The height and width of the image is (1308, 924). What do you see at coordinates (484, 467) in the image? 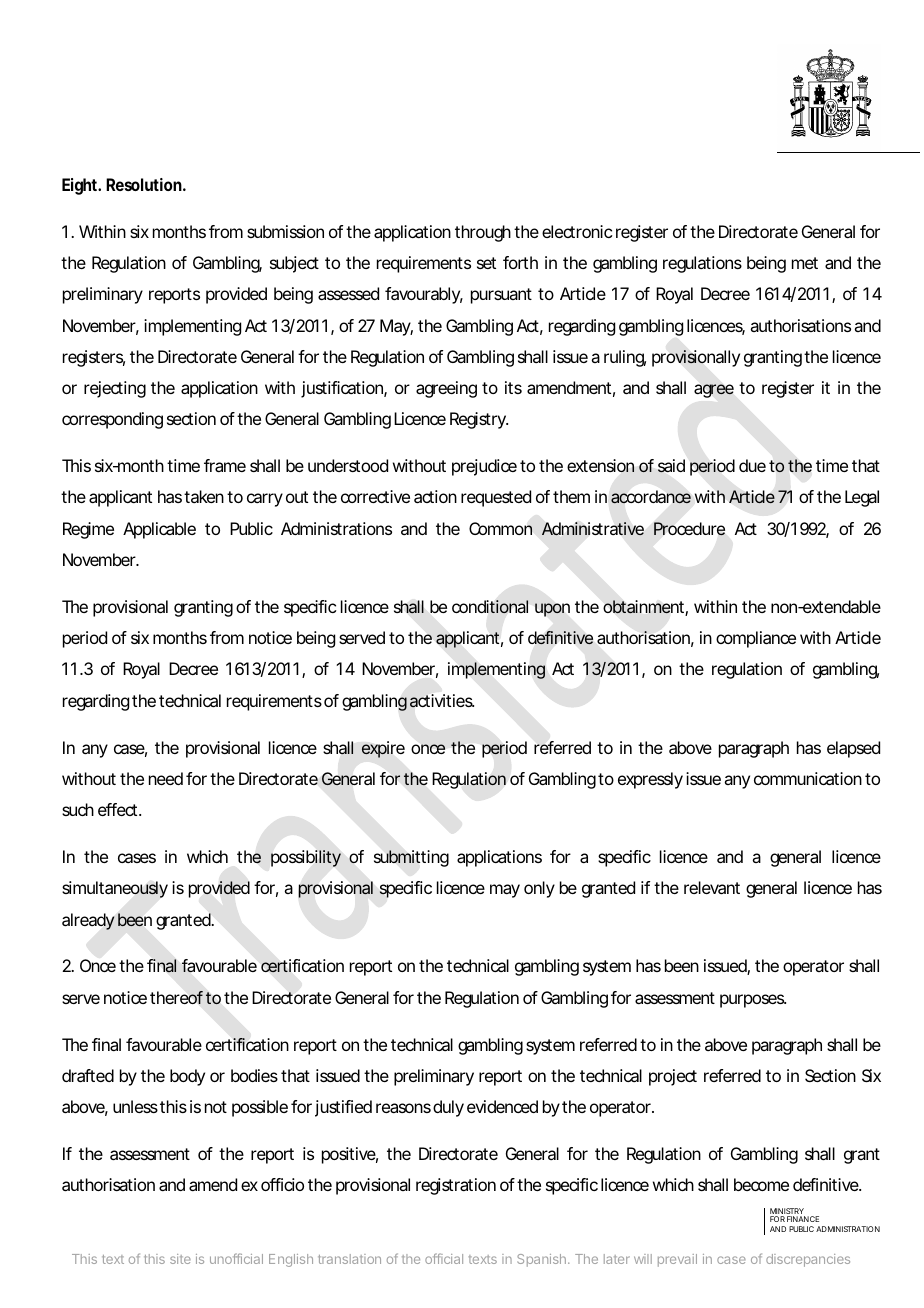
I see `prejudice` at bounding box center [484, 467].
